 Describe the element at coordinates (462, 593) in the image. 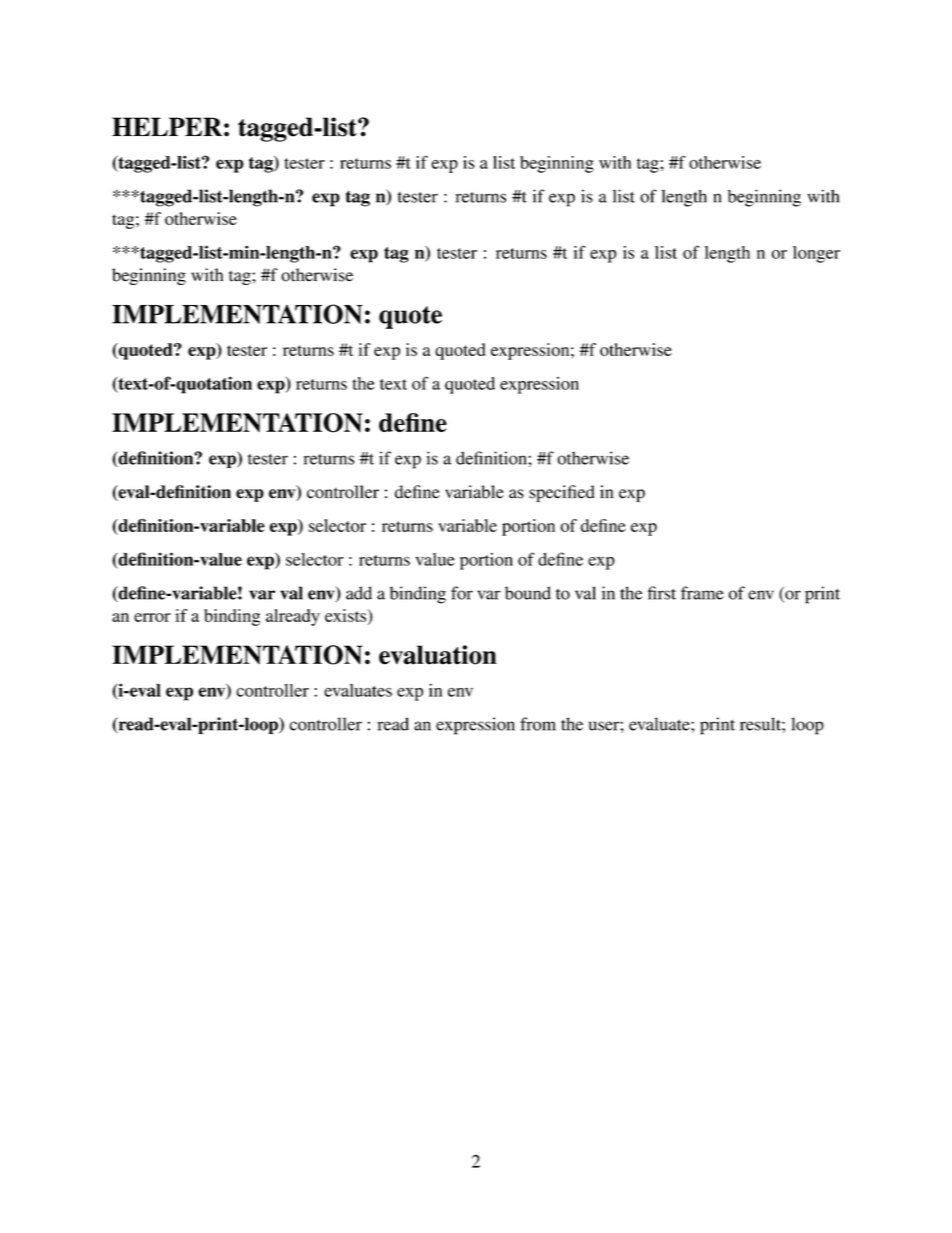

I see `for` at that location.
